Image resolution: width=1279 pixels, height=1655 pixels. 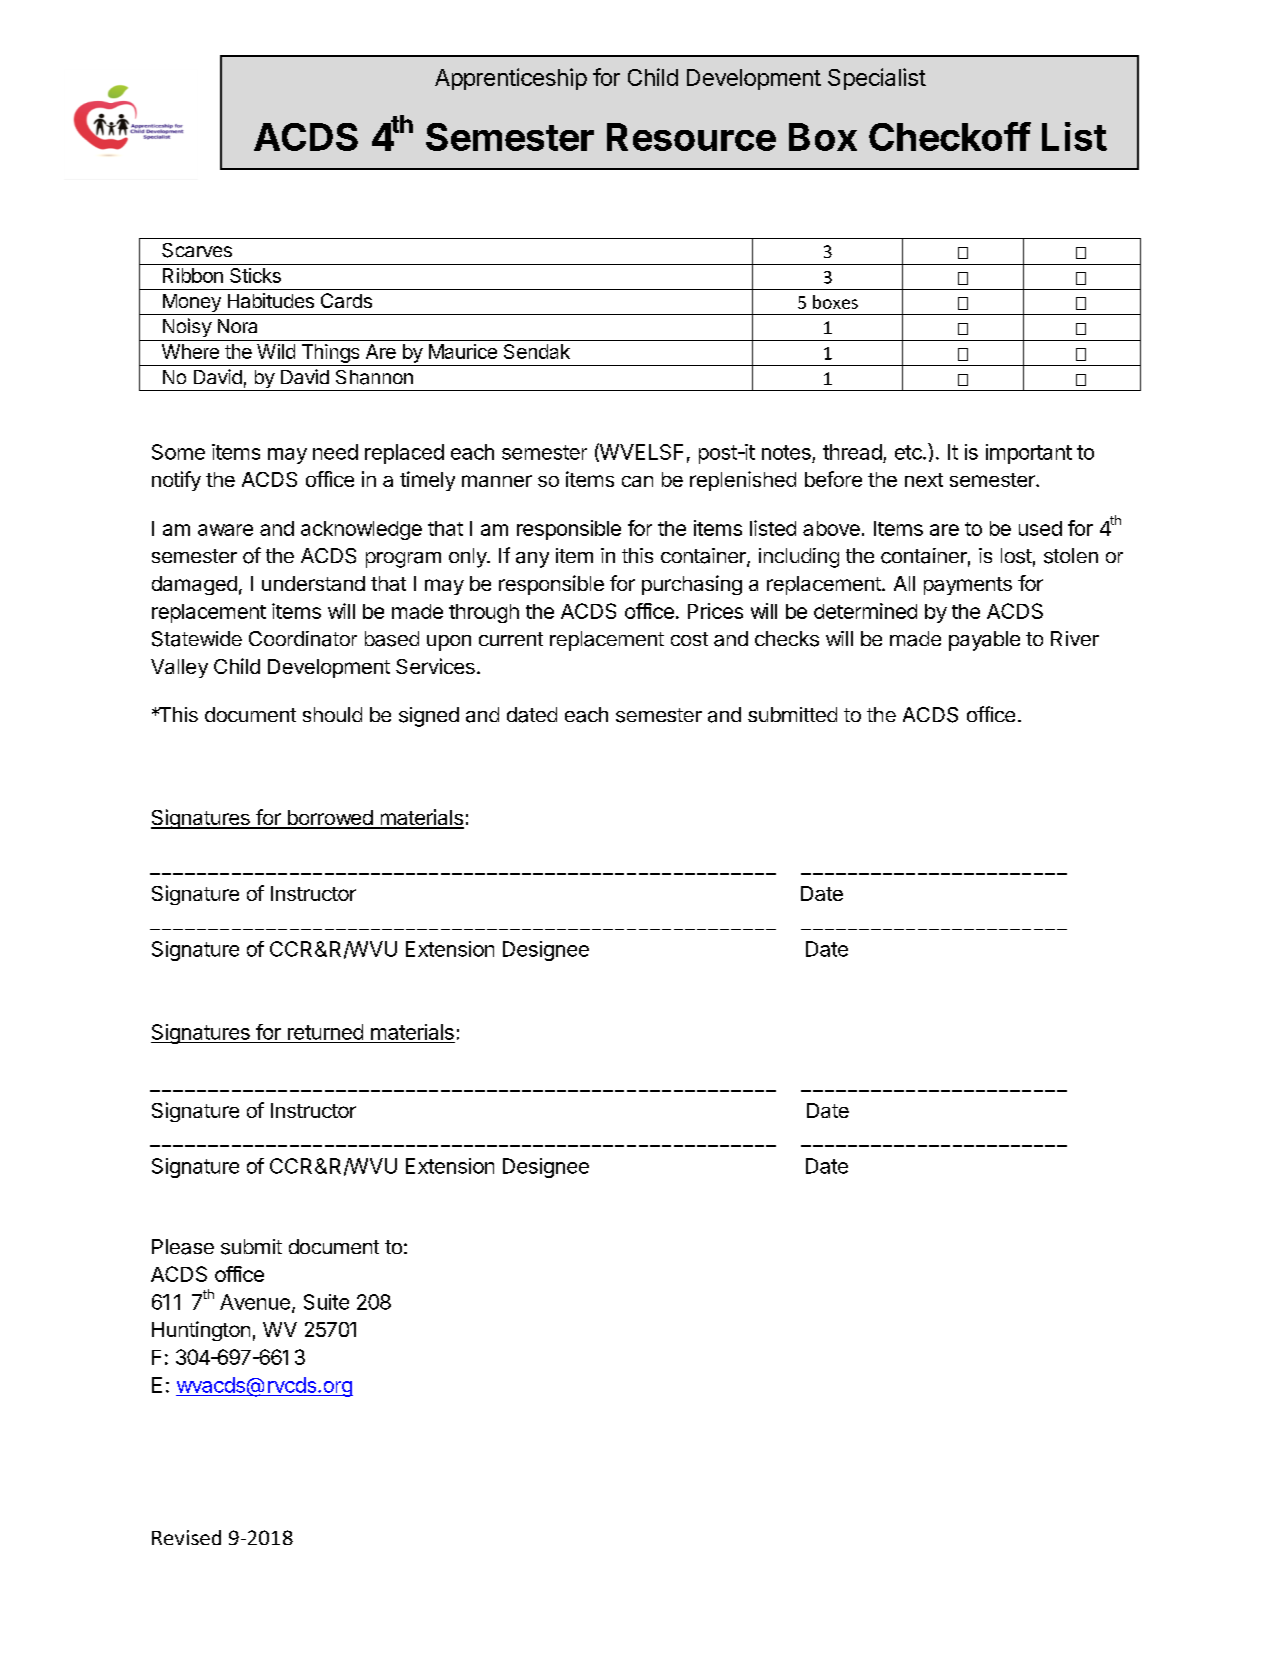 What do you see at coordinates (197, 250) in the image?
I see `Scarves` at bounding box center [197, 250].
